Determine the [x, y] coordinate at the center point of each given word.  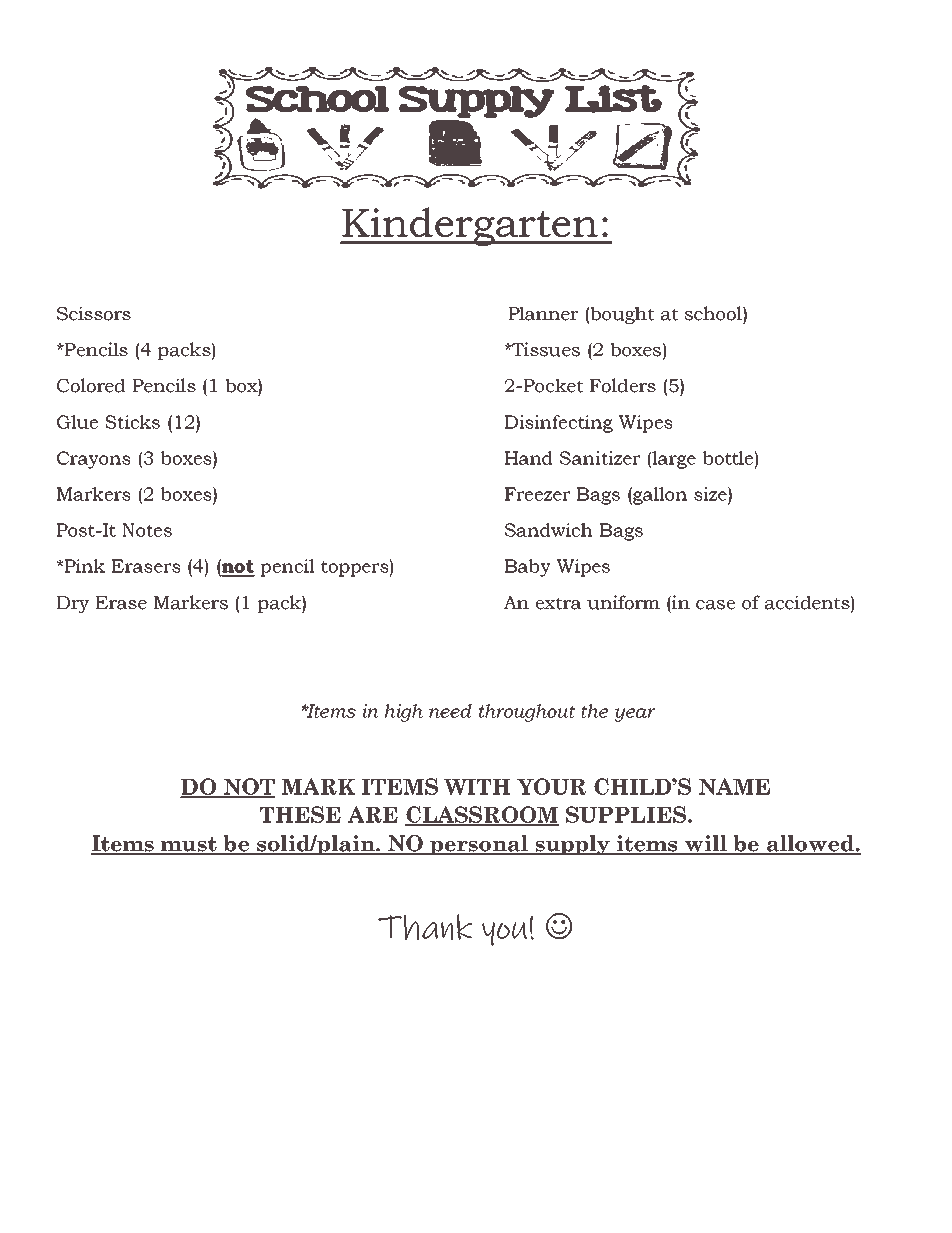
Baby [528, 568]
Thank [425, 927]
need [450, 711]
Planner [543, 313]
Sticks [132, 422]
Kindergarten [470, 226]
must [189, 845]
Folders [623, 385]
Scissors [94, 313]
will [706, 844]
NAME [734, 786]
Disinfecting [559, 424]
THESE [300, 814]
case [715, 605]
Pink [84, 566]
